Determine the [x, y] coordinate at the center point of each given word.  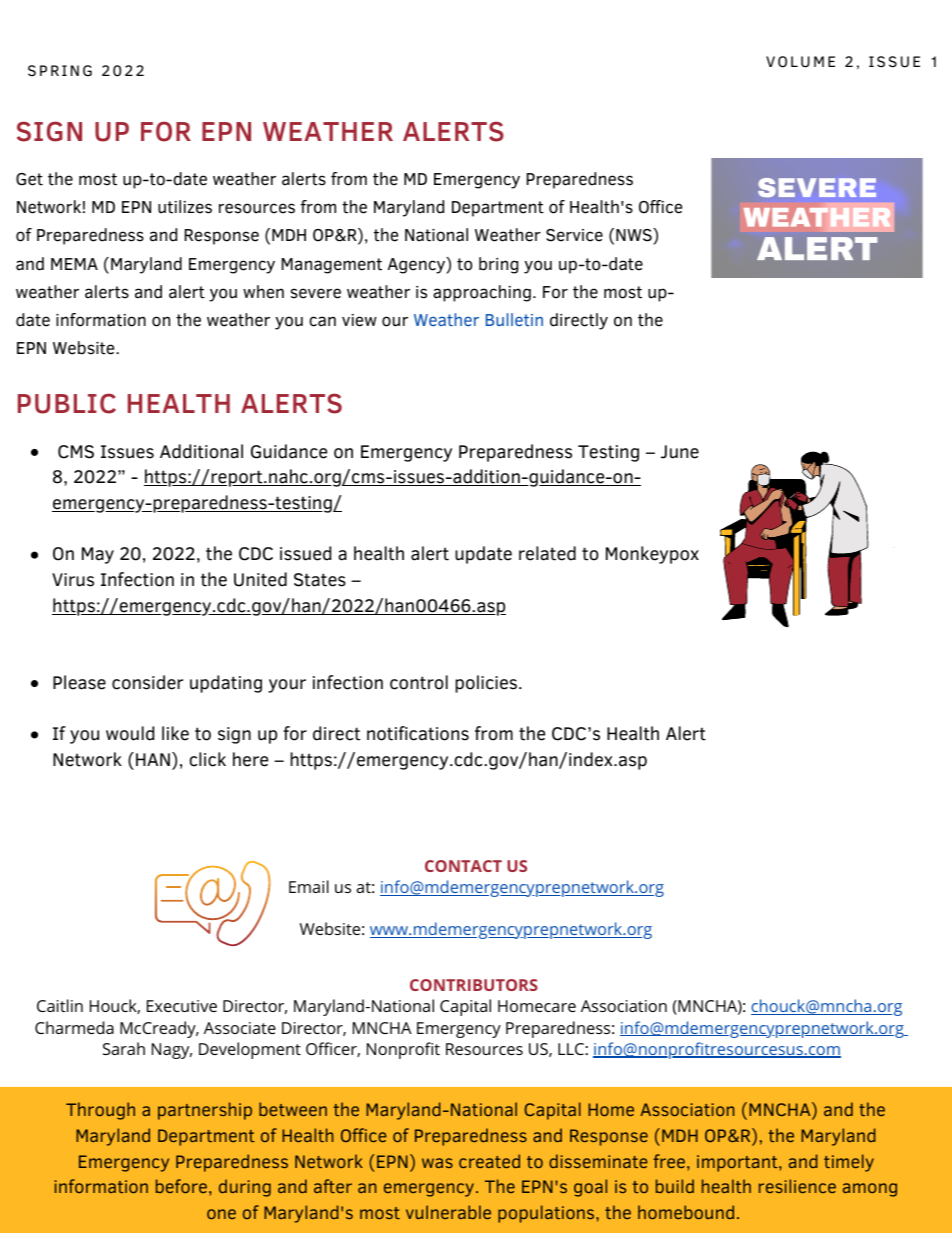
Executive [182, 1006]
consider [147, 682]
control [419, 682]
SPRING [60, 71]
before [183, 1186]
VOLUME [800, 62]
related [547, 553]
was [437, 1163]
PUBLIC [67, 403]
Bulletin [514, 319]
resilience [797, 1186]
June [680, 452]
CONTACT [463, 866]
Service [574, 235]
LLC [572, 1049]
